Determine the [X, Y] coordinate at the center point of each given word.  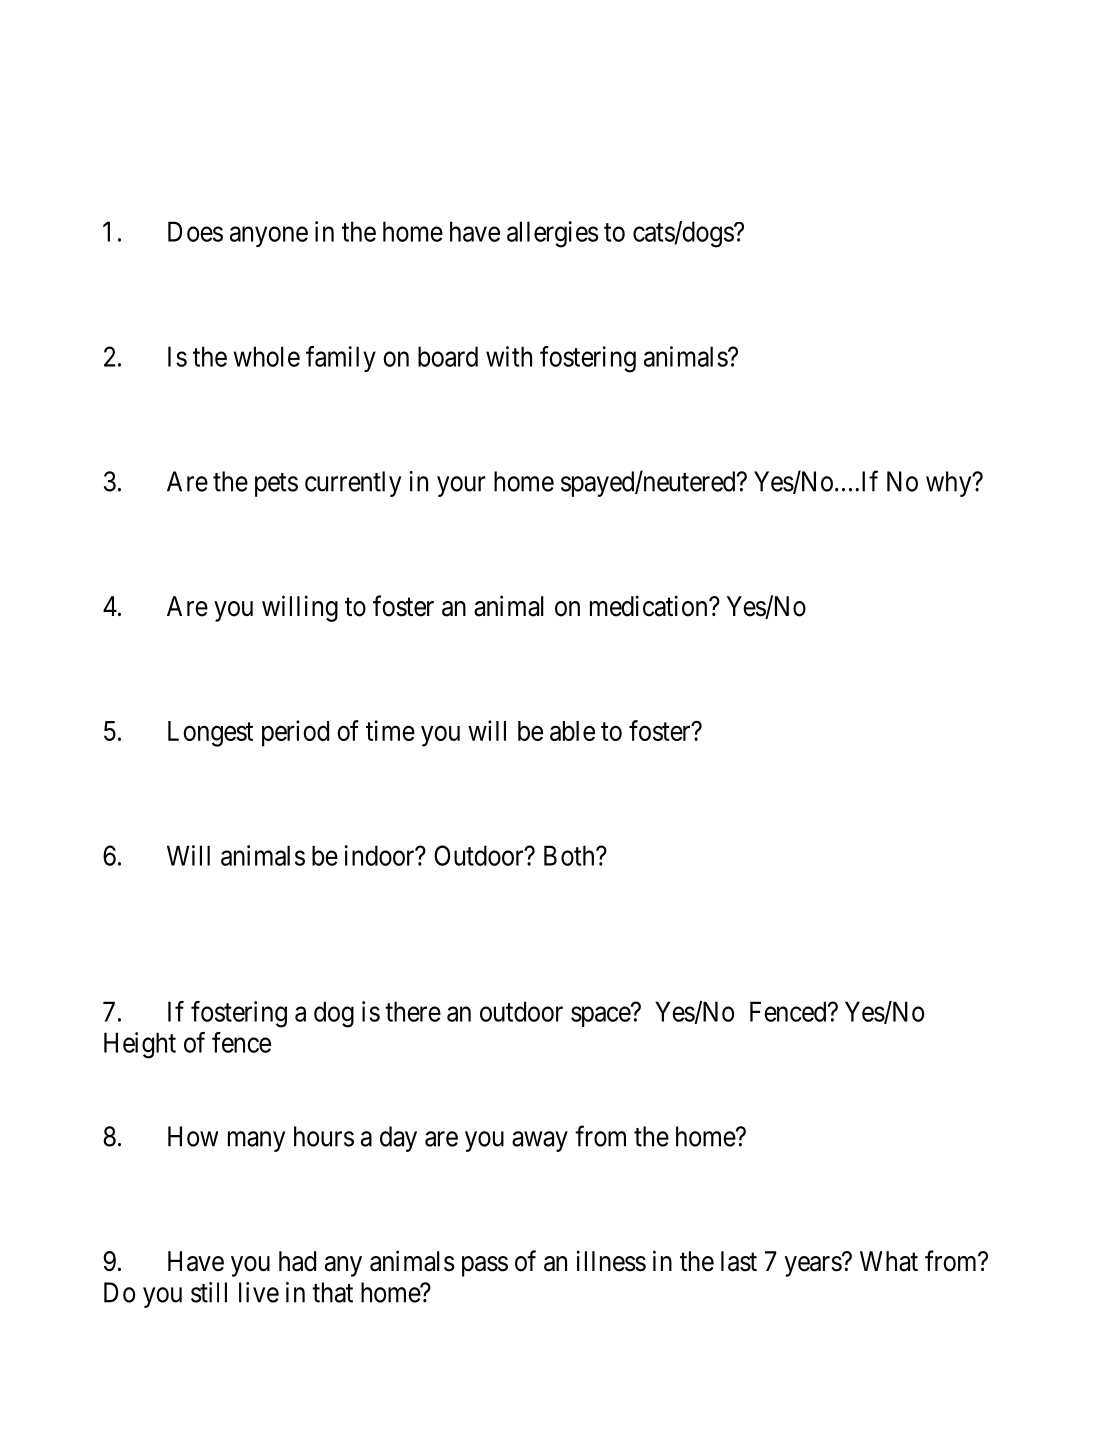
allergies [553, 234]
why [950, 484]
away [540, 1141]
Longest [210, 734]
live [259, 1292]
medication [650, 606]
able [572, 731]
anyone [269, 237]
